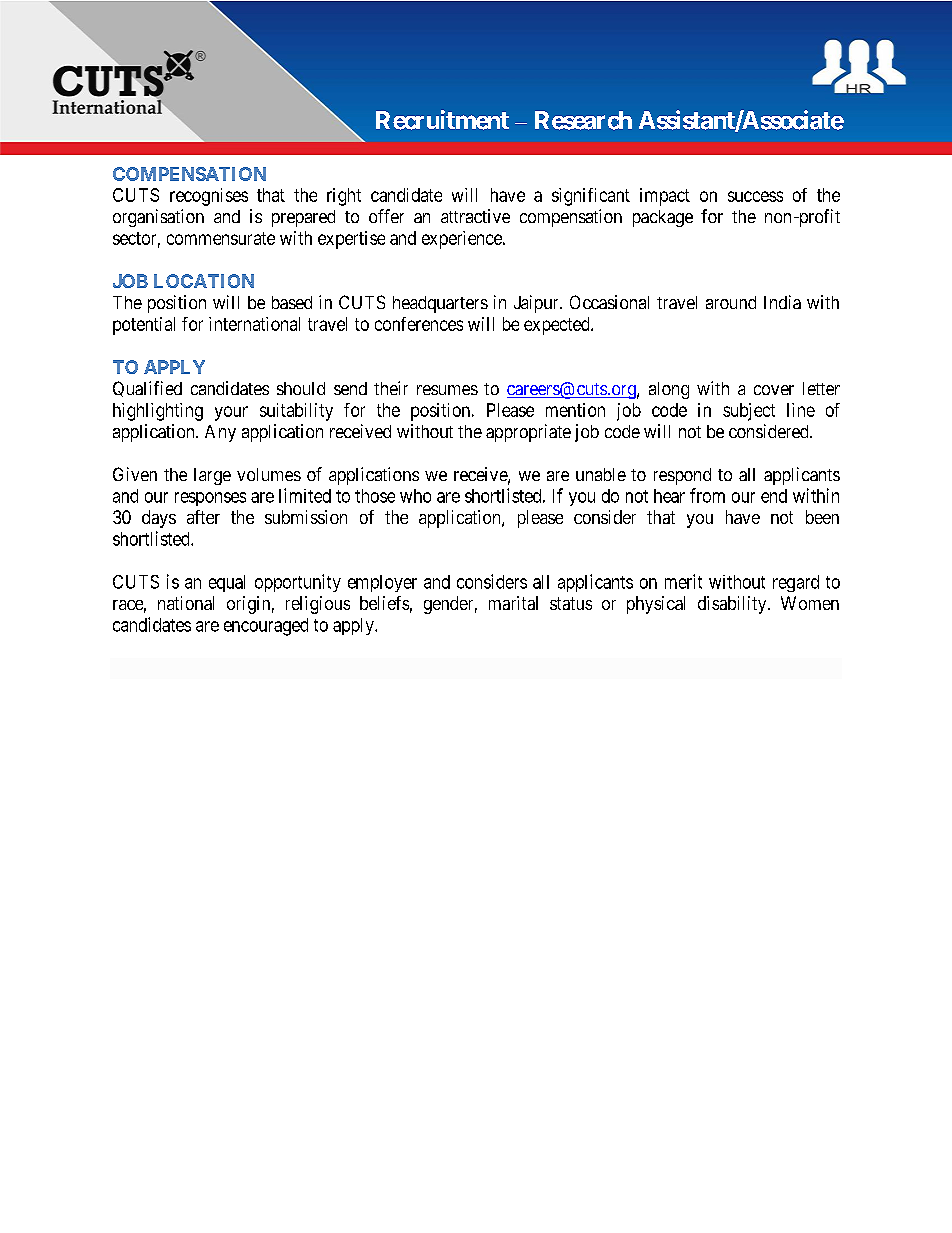 The width and height of the document is (952, 1233). I want to click on headquarters, so click(440, 304).
